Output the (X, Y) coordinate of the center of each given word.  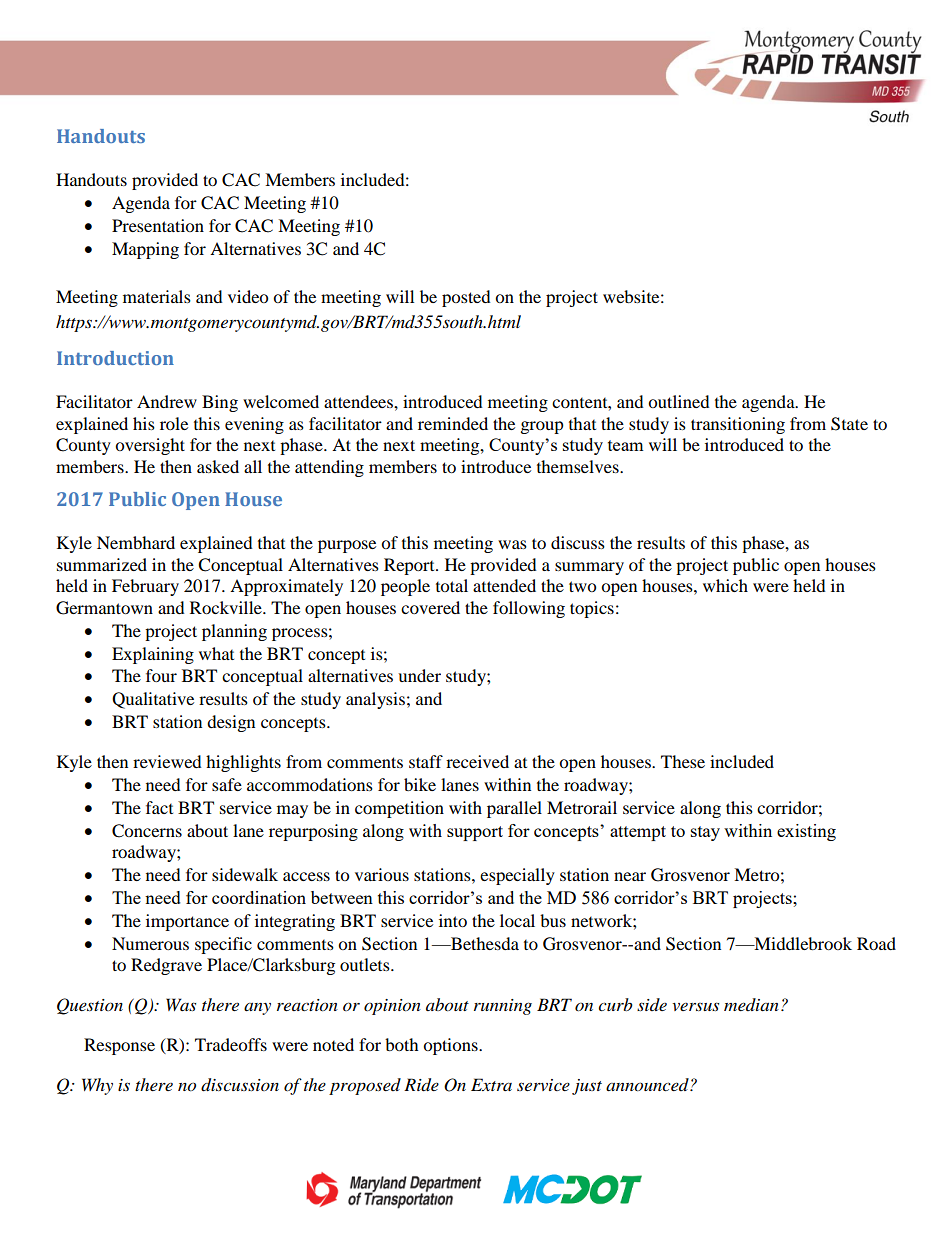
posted (466, 298)
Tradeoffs (231, 1044)
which (725, 585)
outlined (679, 401)
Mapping (145, 250)
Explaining (153, 655)
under (419, 675)
